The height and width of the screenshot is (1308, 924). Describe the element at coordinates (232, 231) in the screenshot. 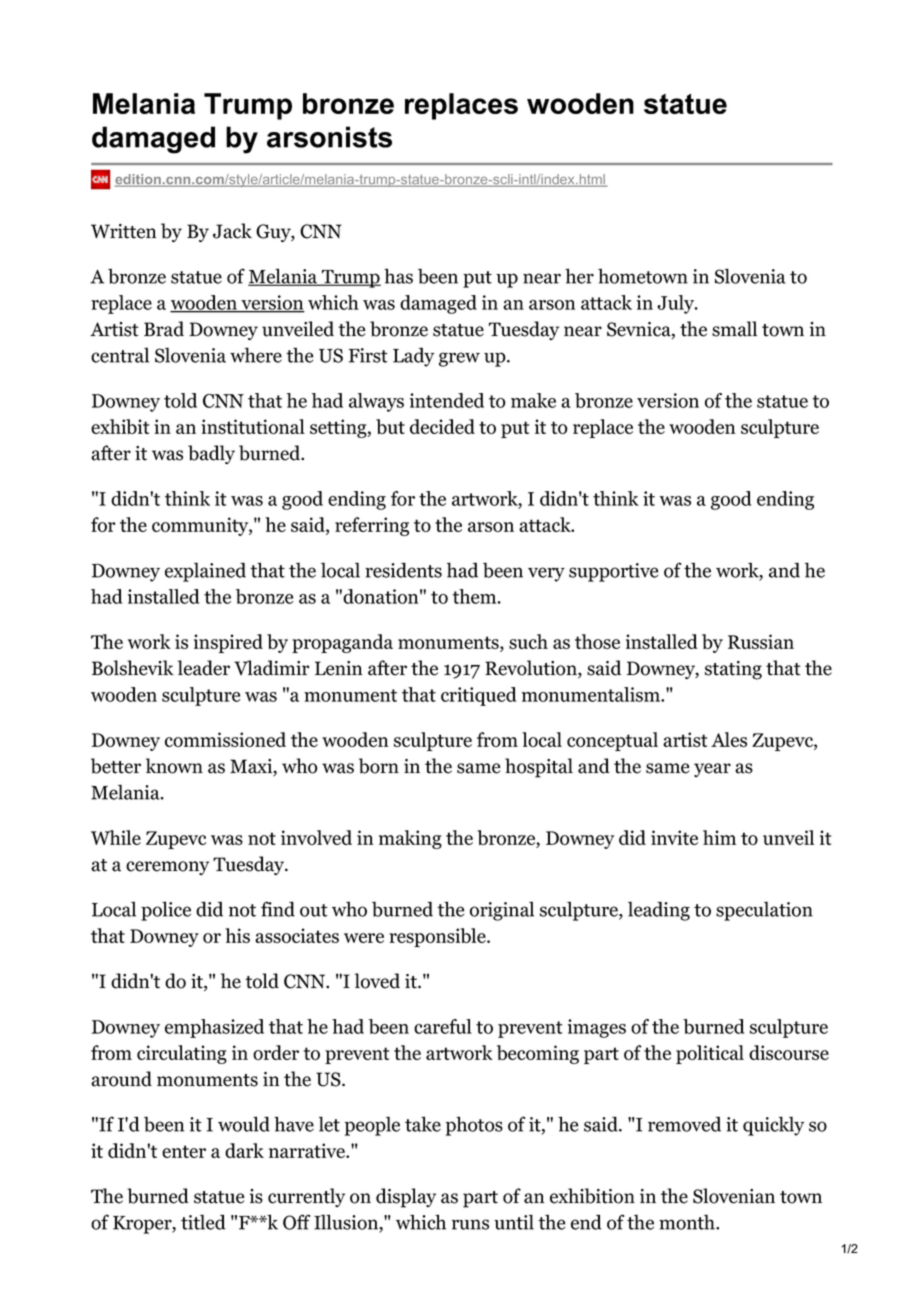

I see `Jack` at that location.
